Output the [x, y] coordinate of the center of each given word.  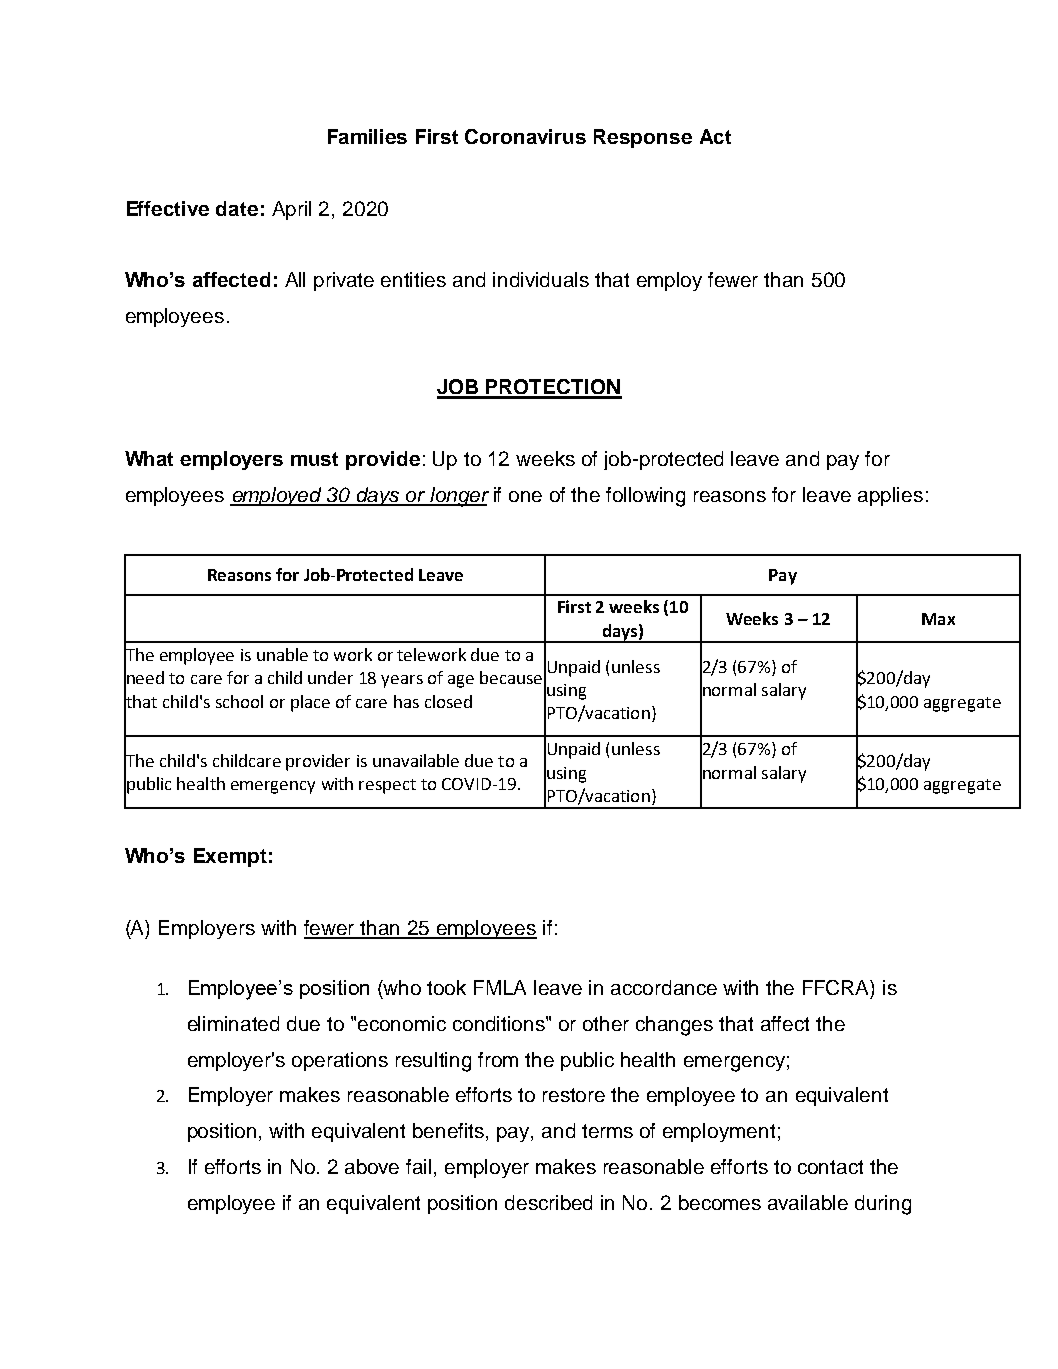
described [548, 1202]
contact [830, 1167]
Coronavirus [525, 136]
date [237, 208]
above [372, 1166]
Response [643, 138]
